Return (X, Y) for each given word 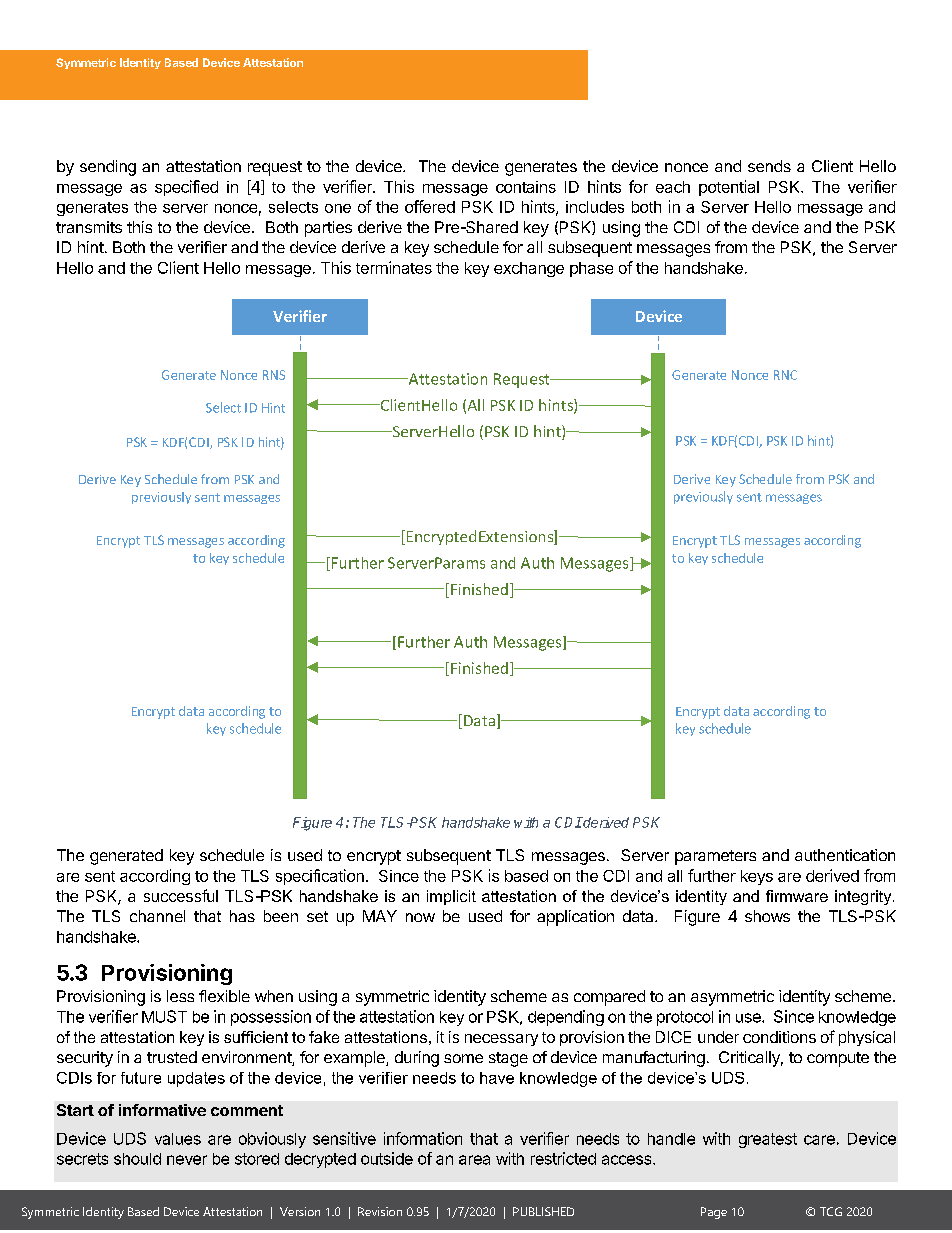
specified (186, 188)
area (474, 1160)
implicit (451, 897)
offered (430, 206)
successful (181, 895)
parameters (715, 857)
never (187, 1160)
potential (729, 188)
